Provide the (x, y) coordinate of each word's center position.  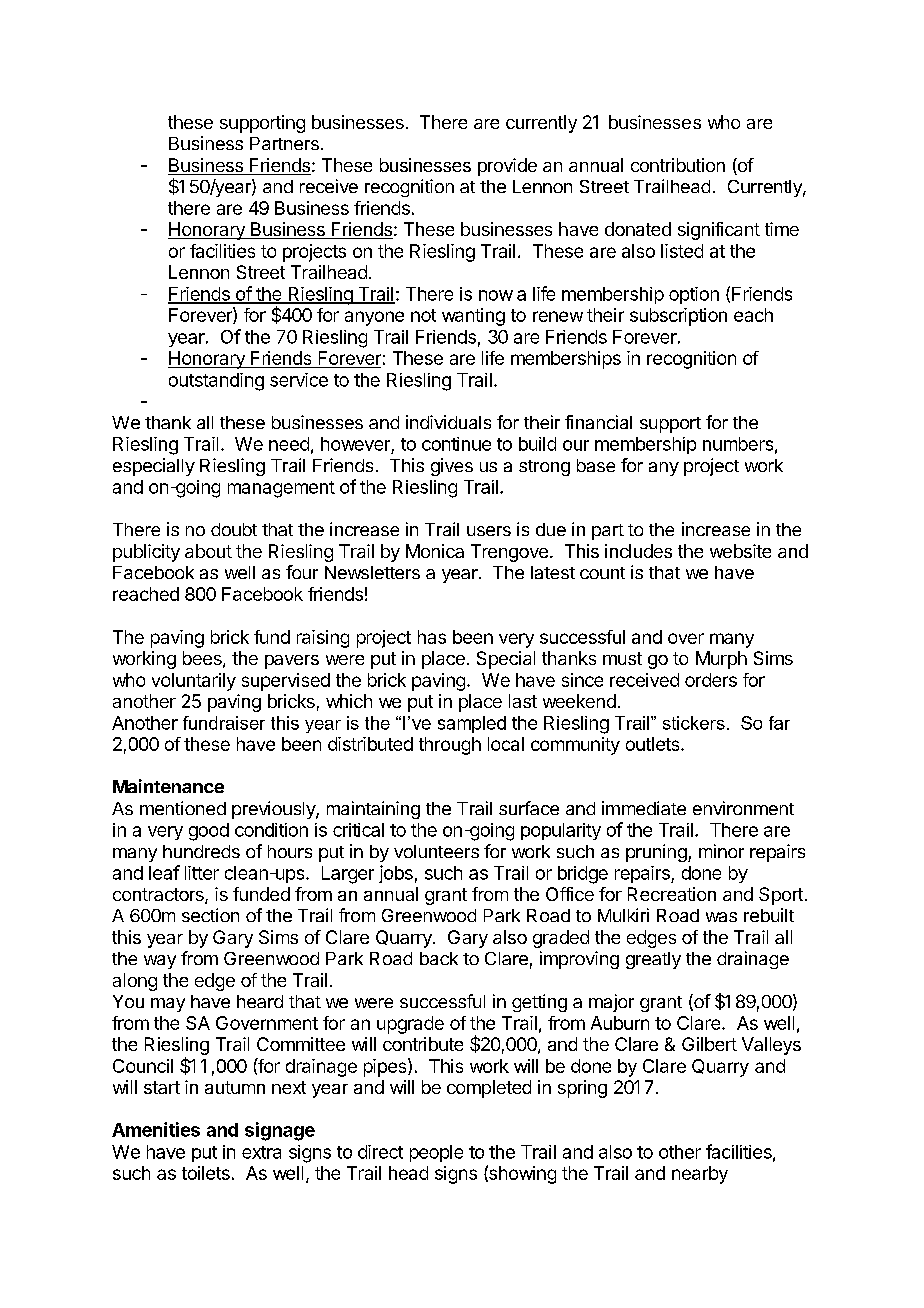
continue (456, 444)
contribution (678, 165)
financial (598, 422)
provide (507, 167)
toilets (206, 1173)
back (439, 958)
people (436, 1153)
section (210, 915)
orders (711, 680)
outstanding (216, 382)
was (721, 917)
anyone (374, 318)
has (432, 637)
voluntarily (194, 682)
